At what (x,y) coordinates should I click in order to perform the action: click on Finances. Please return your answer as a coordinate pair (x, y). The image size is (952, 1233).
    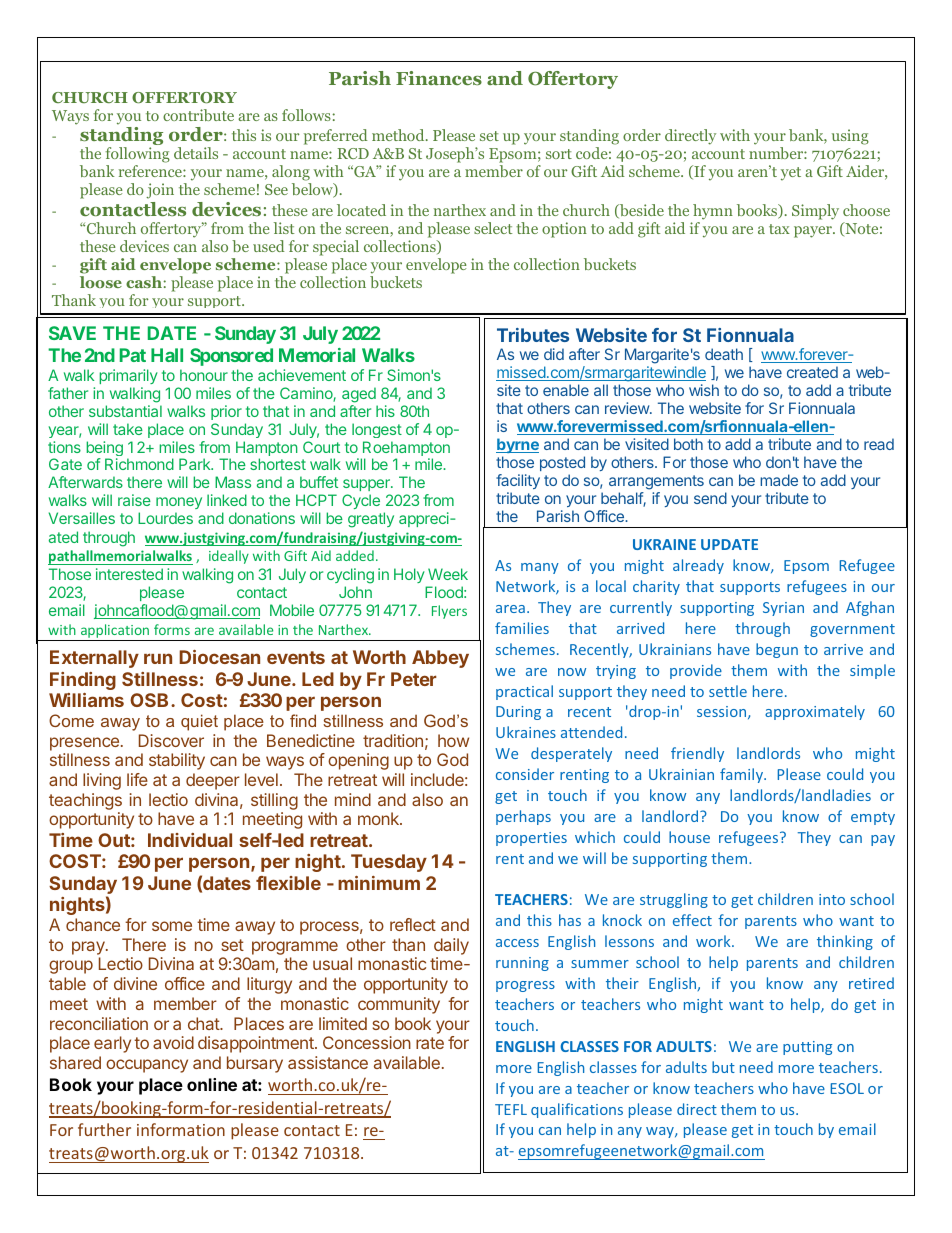
    Looking at the image, I should click on (439, 78).
